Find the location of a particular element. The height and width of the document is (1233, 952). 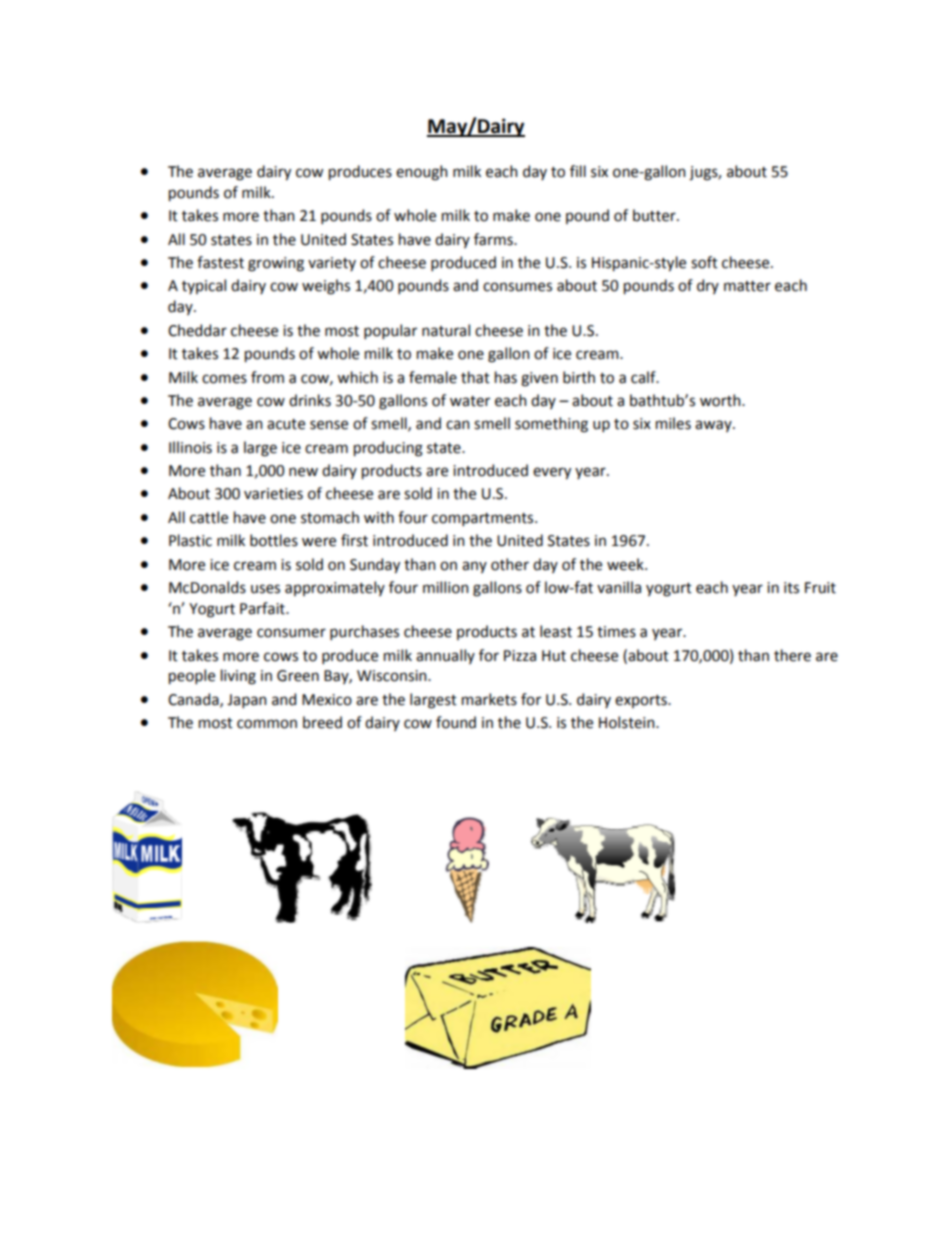

from is located at coordinates (267, 377).
